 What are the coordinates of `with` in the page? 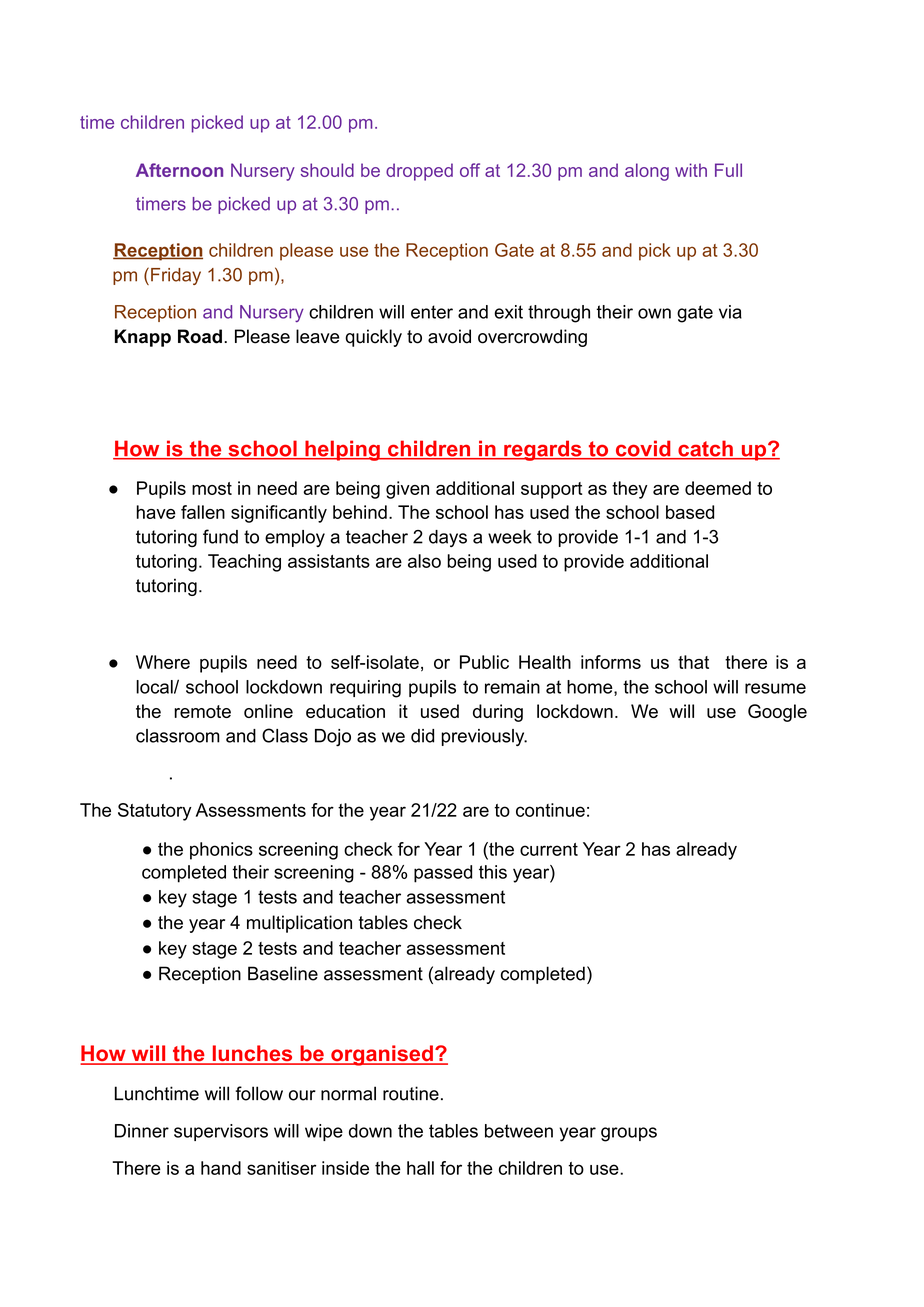 It's located at (691, 170).
